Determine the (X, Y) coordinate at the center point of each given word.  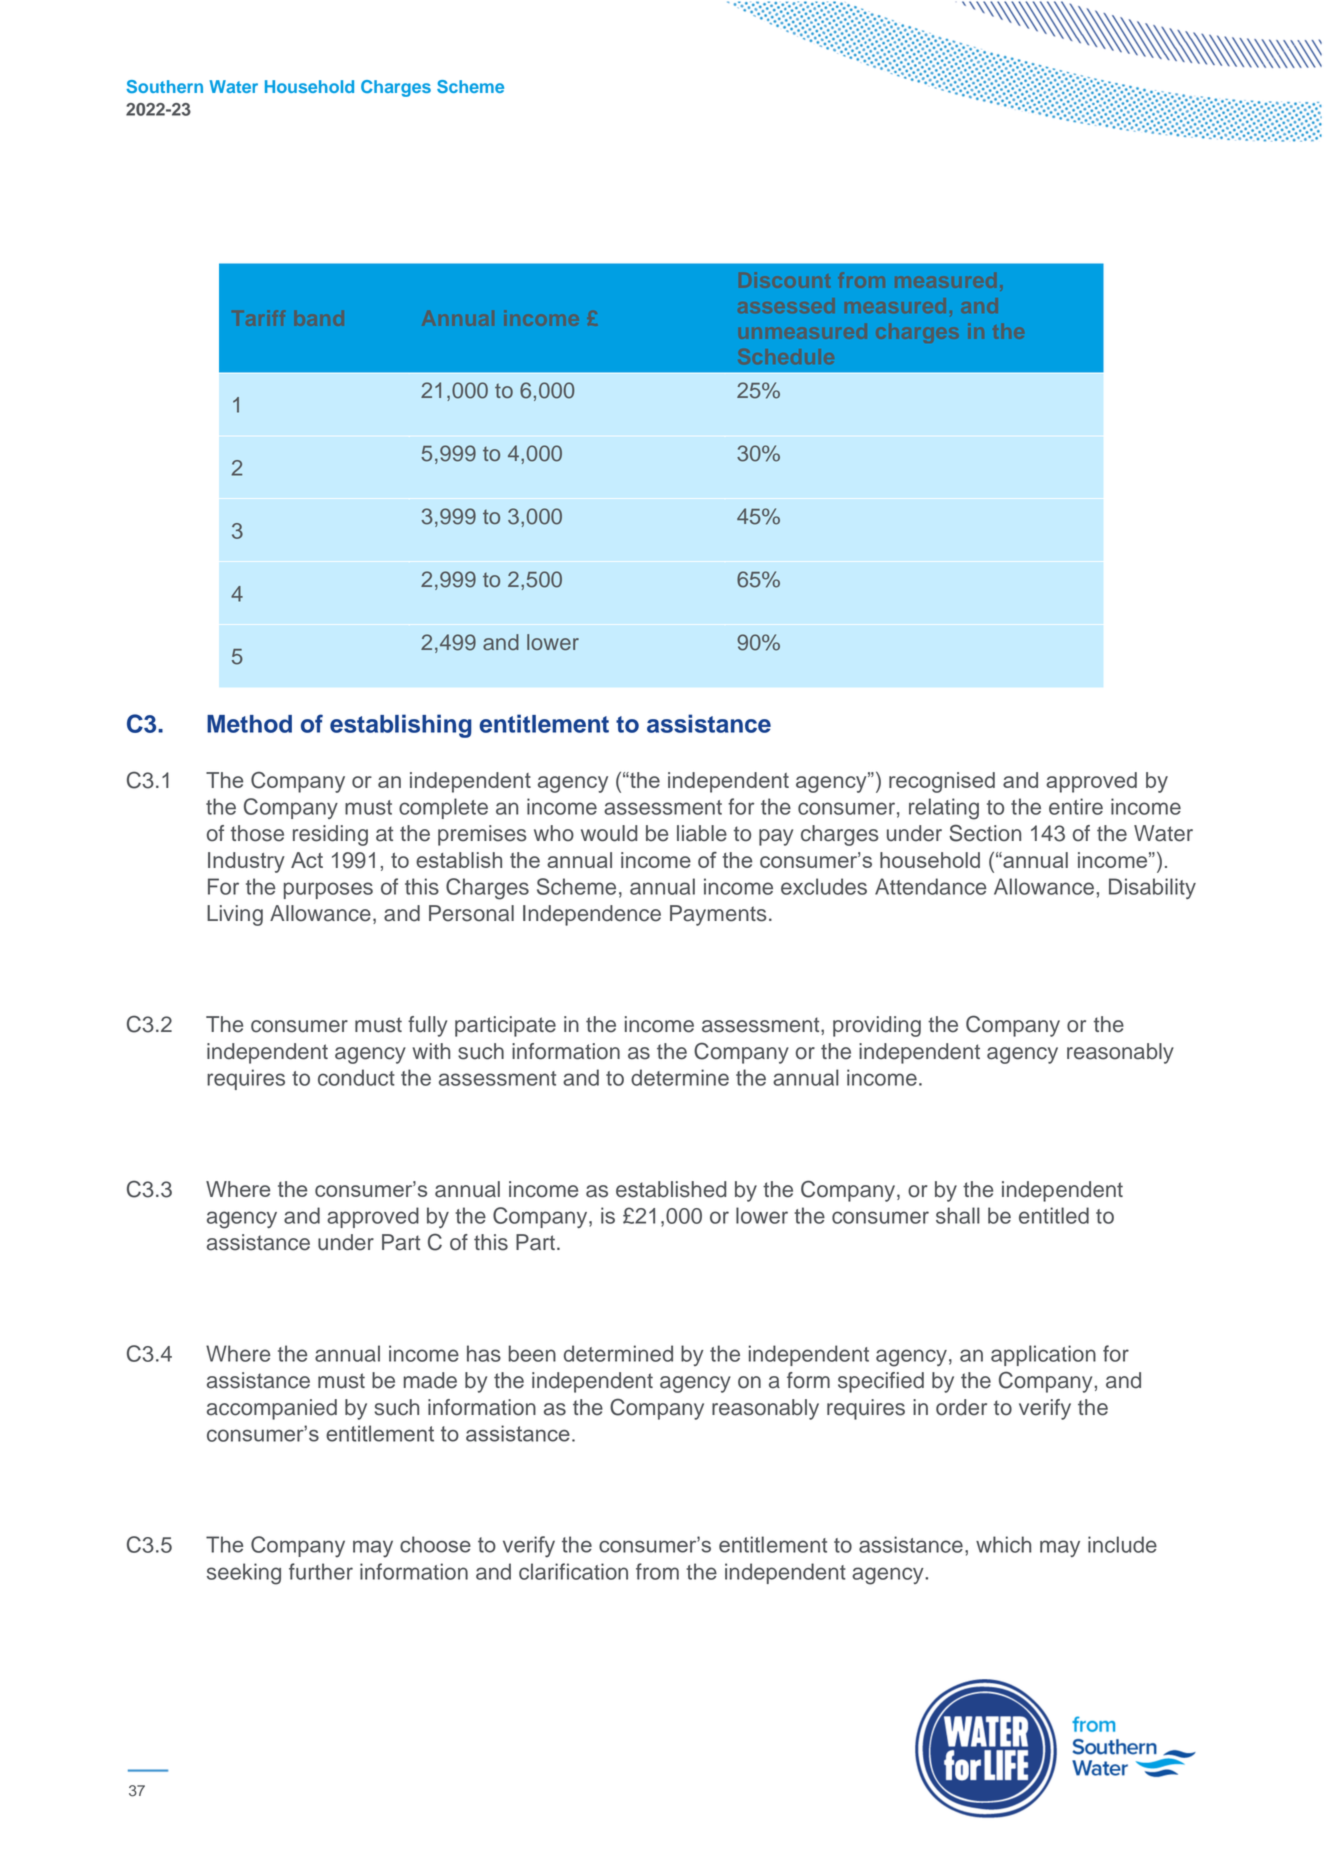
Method (249, 724)
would (609, 833)
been (532, 1353)
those (257, 833)
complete (443, 808)
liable (702, 833)
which (1003, 1544)
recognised (942, 782)
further (321, 1571)
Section (985, 833)
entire (1076, 806)
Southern (164, 86)
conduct (356, 1077)
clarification (573, 1571)
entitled (1054, 1215)
